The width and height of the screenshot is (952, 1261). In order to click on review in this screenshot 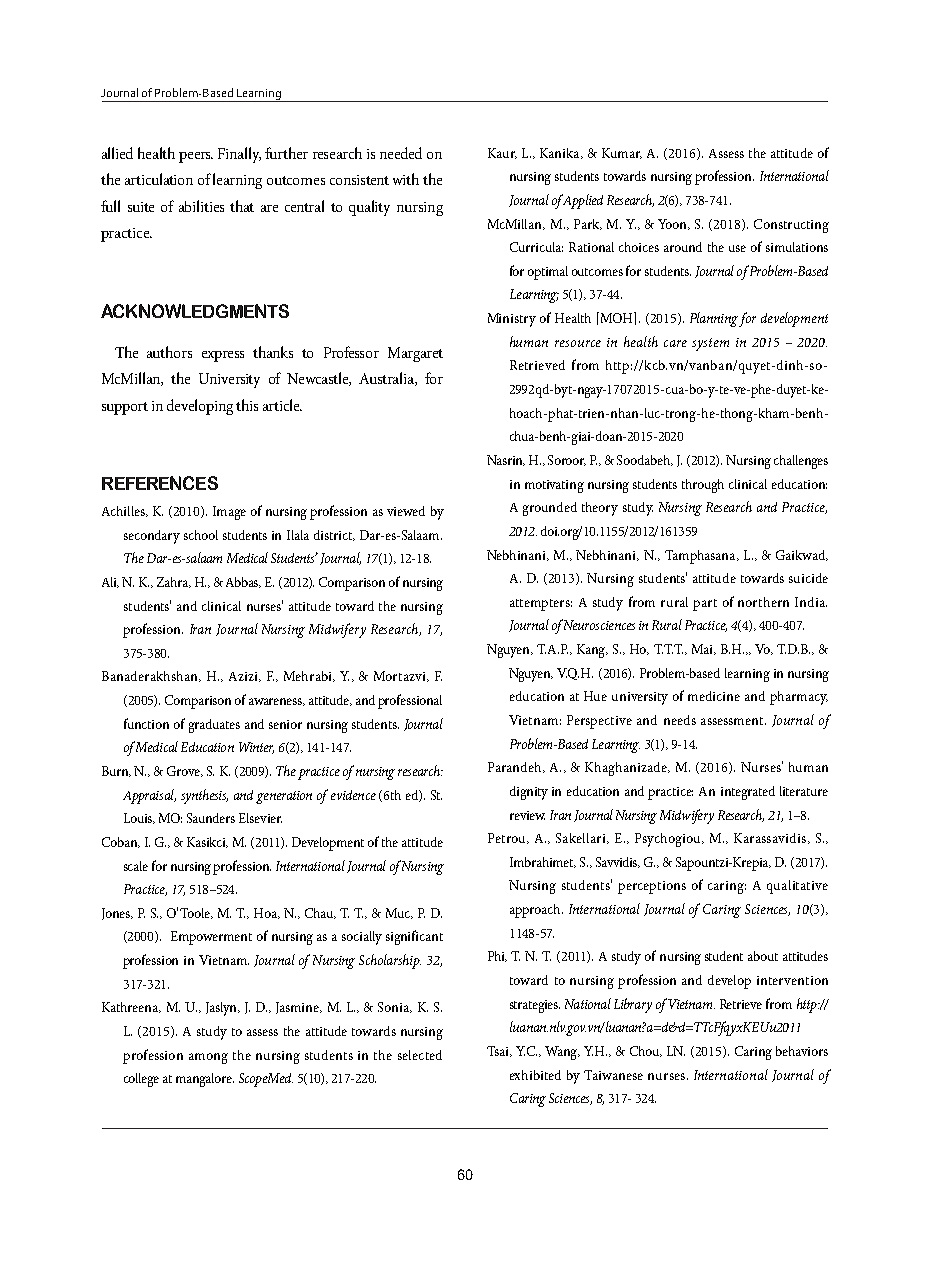, I will do `click(527, 815)`.
